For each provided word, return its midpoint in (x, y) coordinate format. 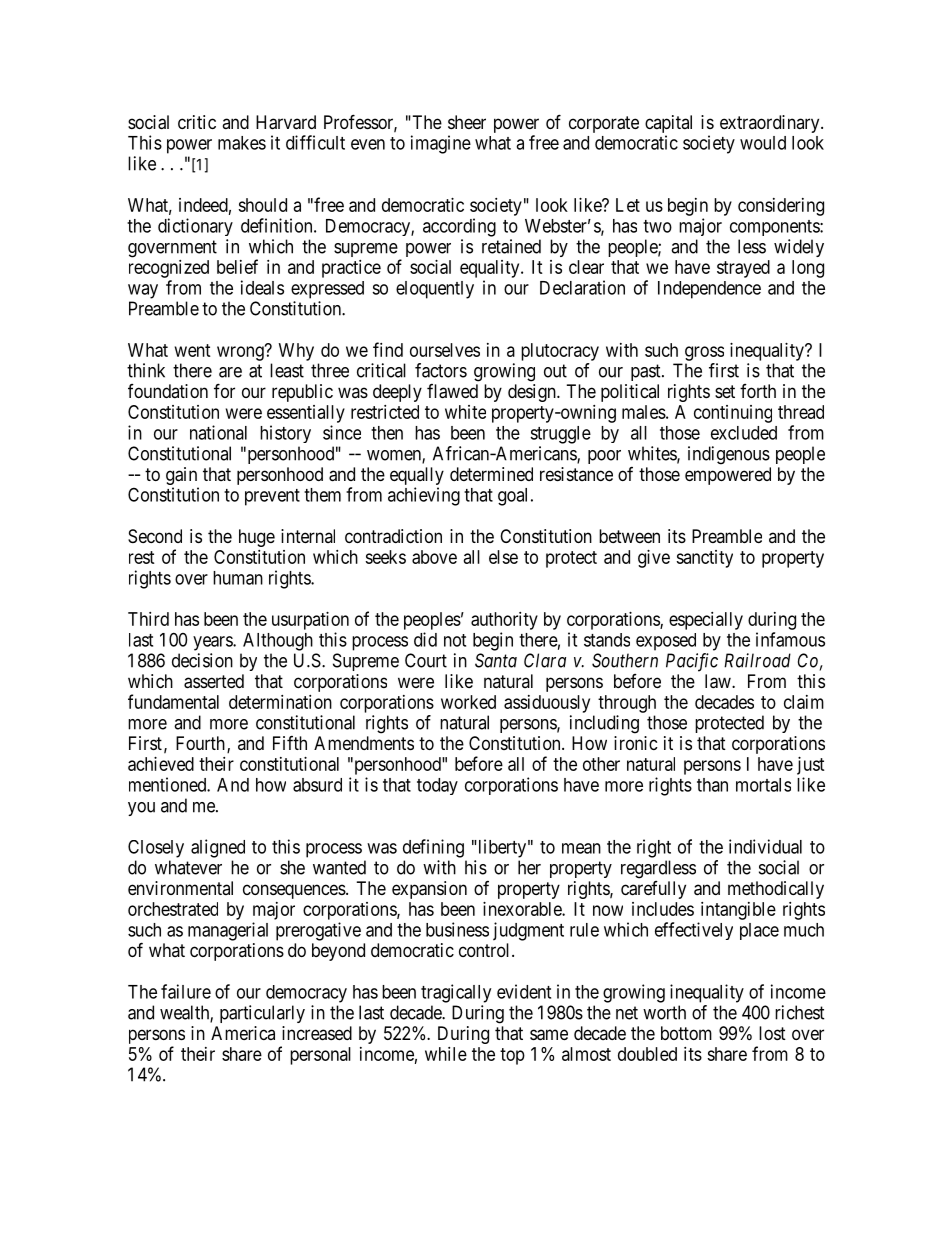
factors (441, 370)
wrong (241, 353)
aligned (218, 848)
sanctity (704, 559)
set (725, 391)
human (238, 578)
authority (504, 621)
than (712, 785)
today (437, 786)
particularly (262, 1014)
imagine (441, 144)
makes (242, 143)
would (763, 143)
